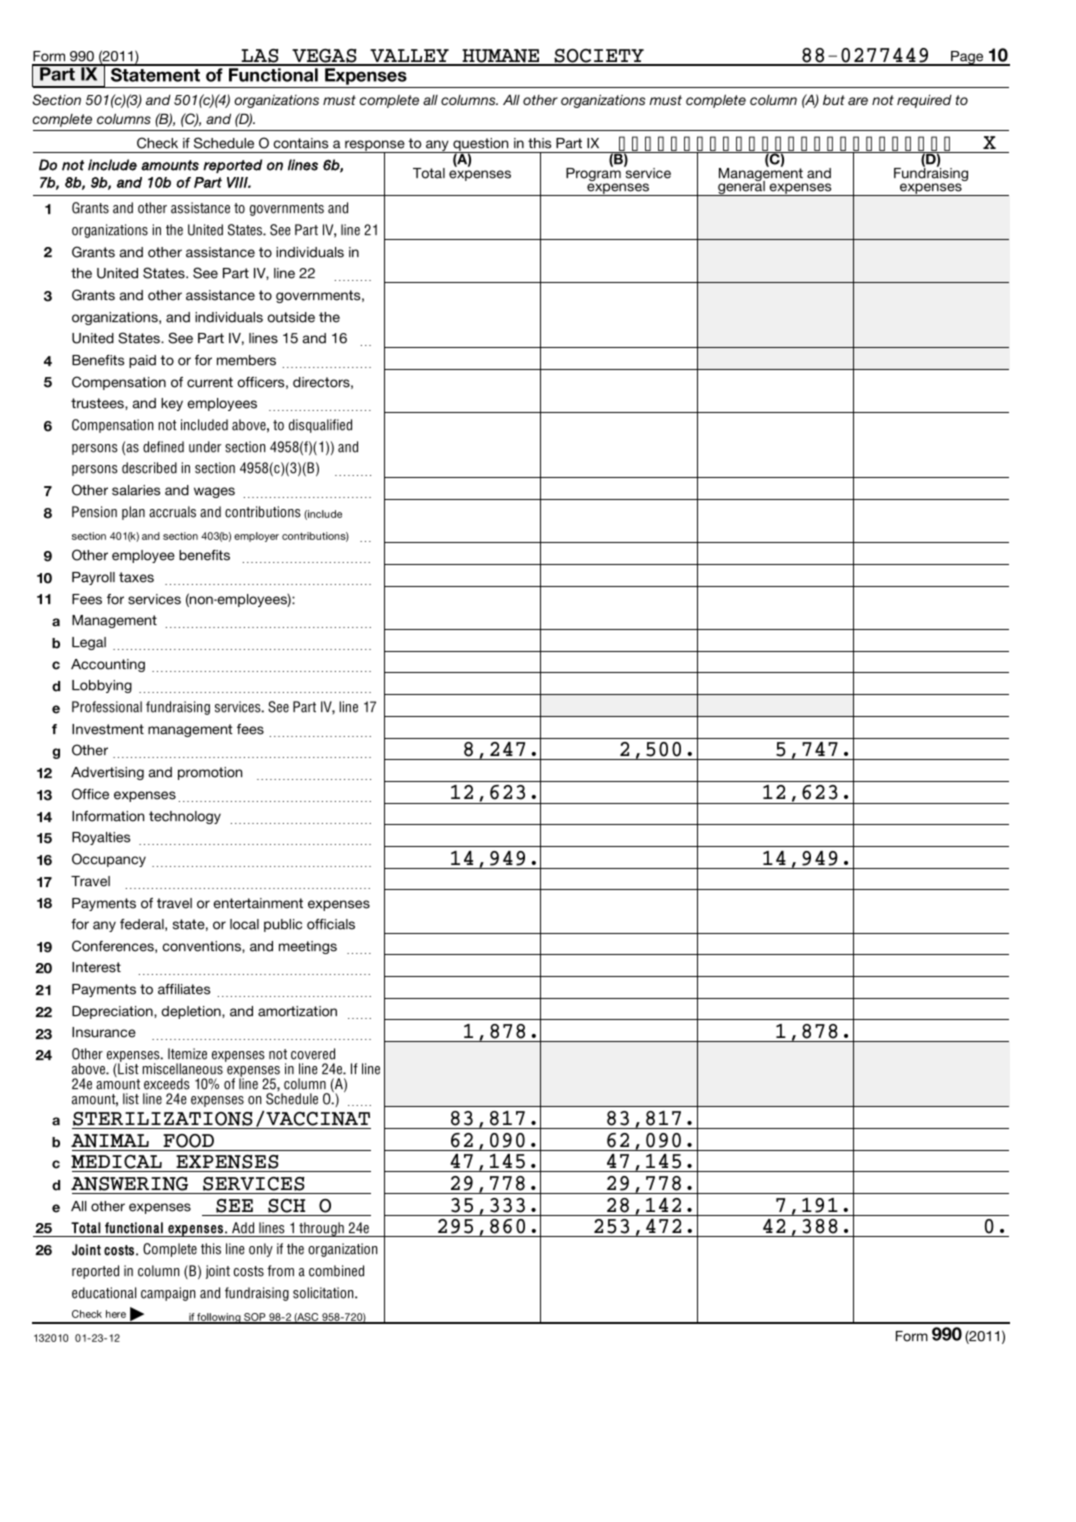 This screenshot has width=1076, height=1522. What do you see at coordinates (246, 360) in the screenshot?
I see `members` at bounding box center [246, 360].
